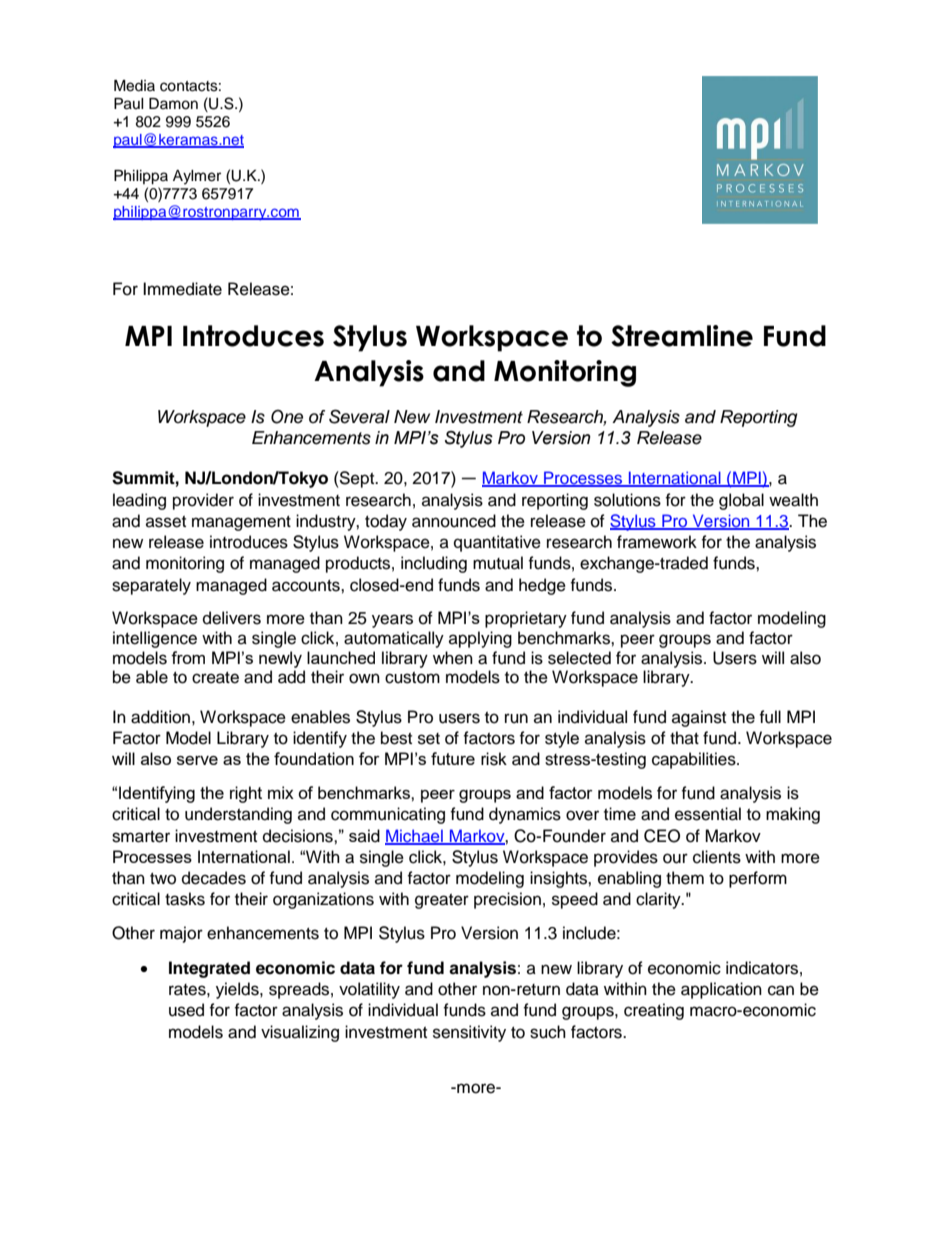  I want to click on when, so click(453, 658).
